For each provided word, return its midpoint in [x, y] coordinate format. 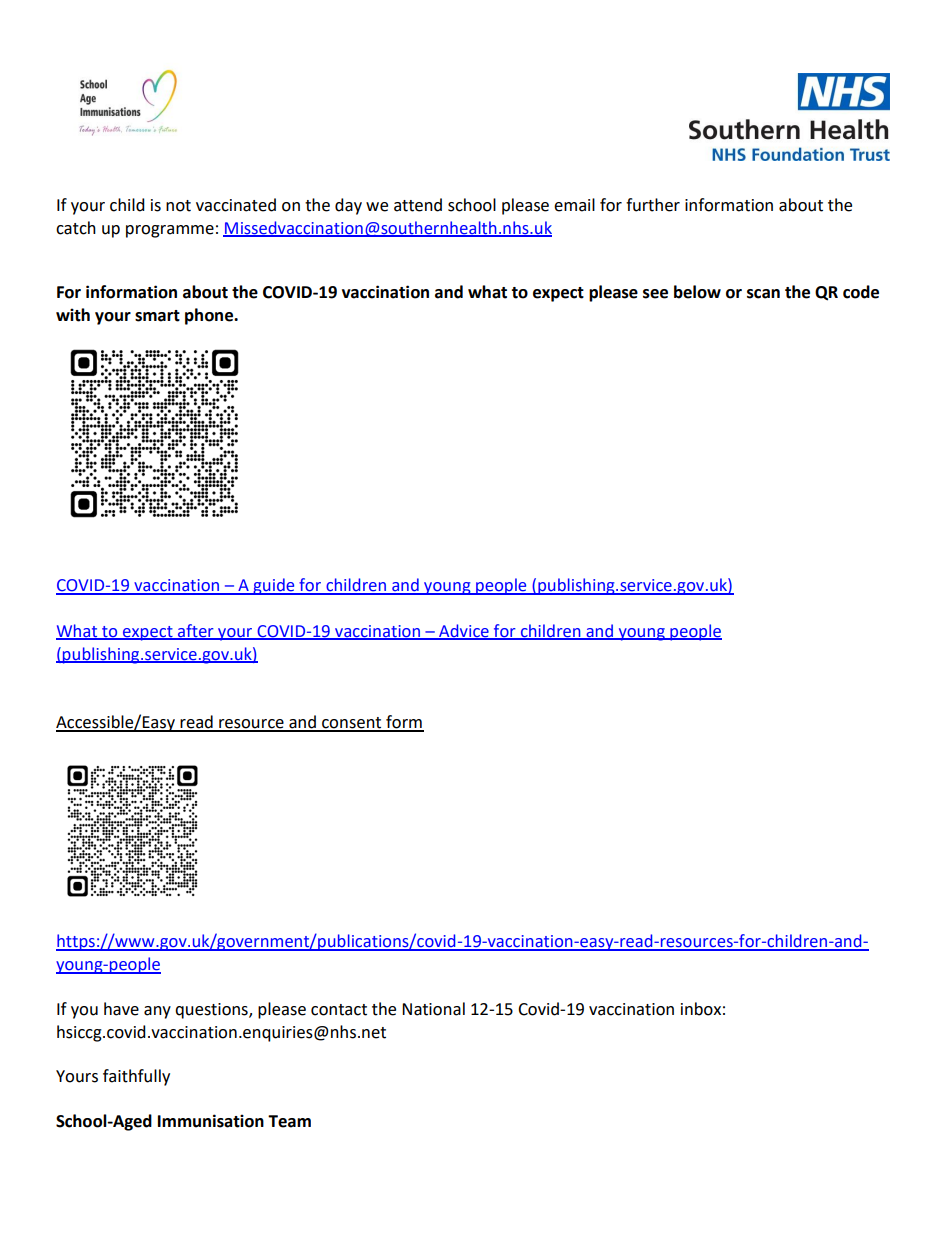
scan [763, 294]
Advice [464, 631]
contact [339, 1010]
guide [274, 586]
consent [352, 724]
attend [418, 205]
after [196, 631]
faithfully [136, 1077]
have [121, 1009]
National [433, 1009]
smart [157, 316]
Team [289, 1121]
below [697, 292]
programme [170, 231]
